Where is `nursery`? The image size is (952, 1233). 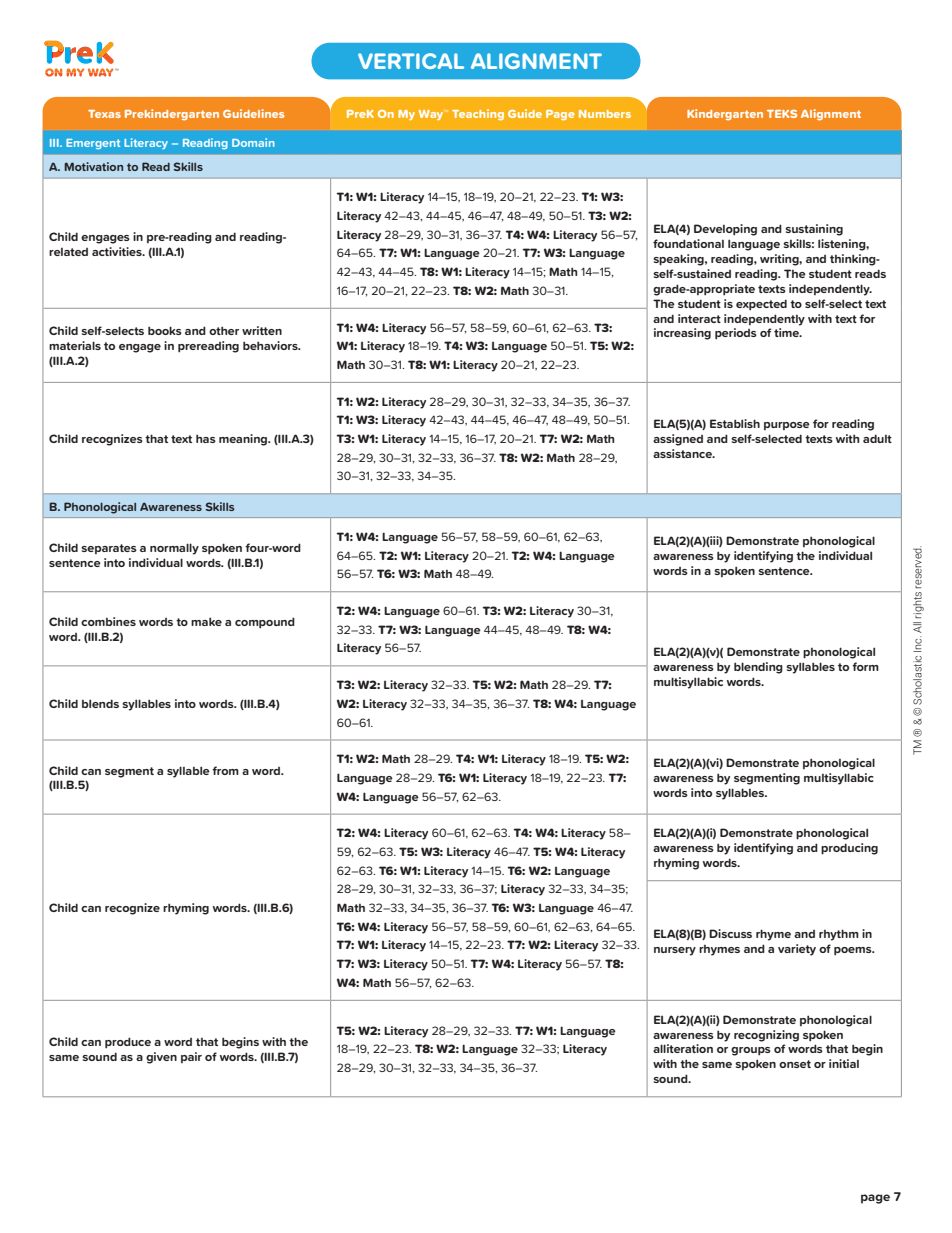
nursery is located at coordinates (675, 951).
